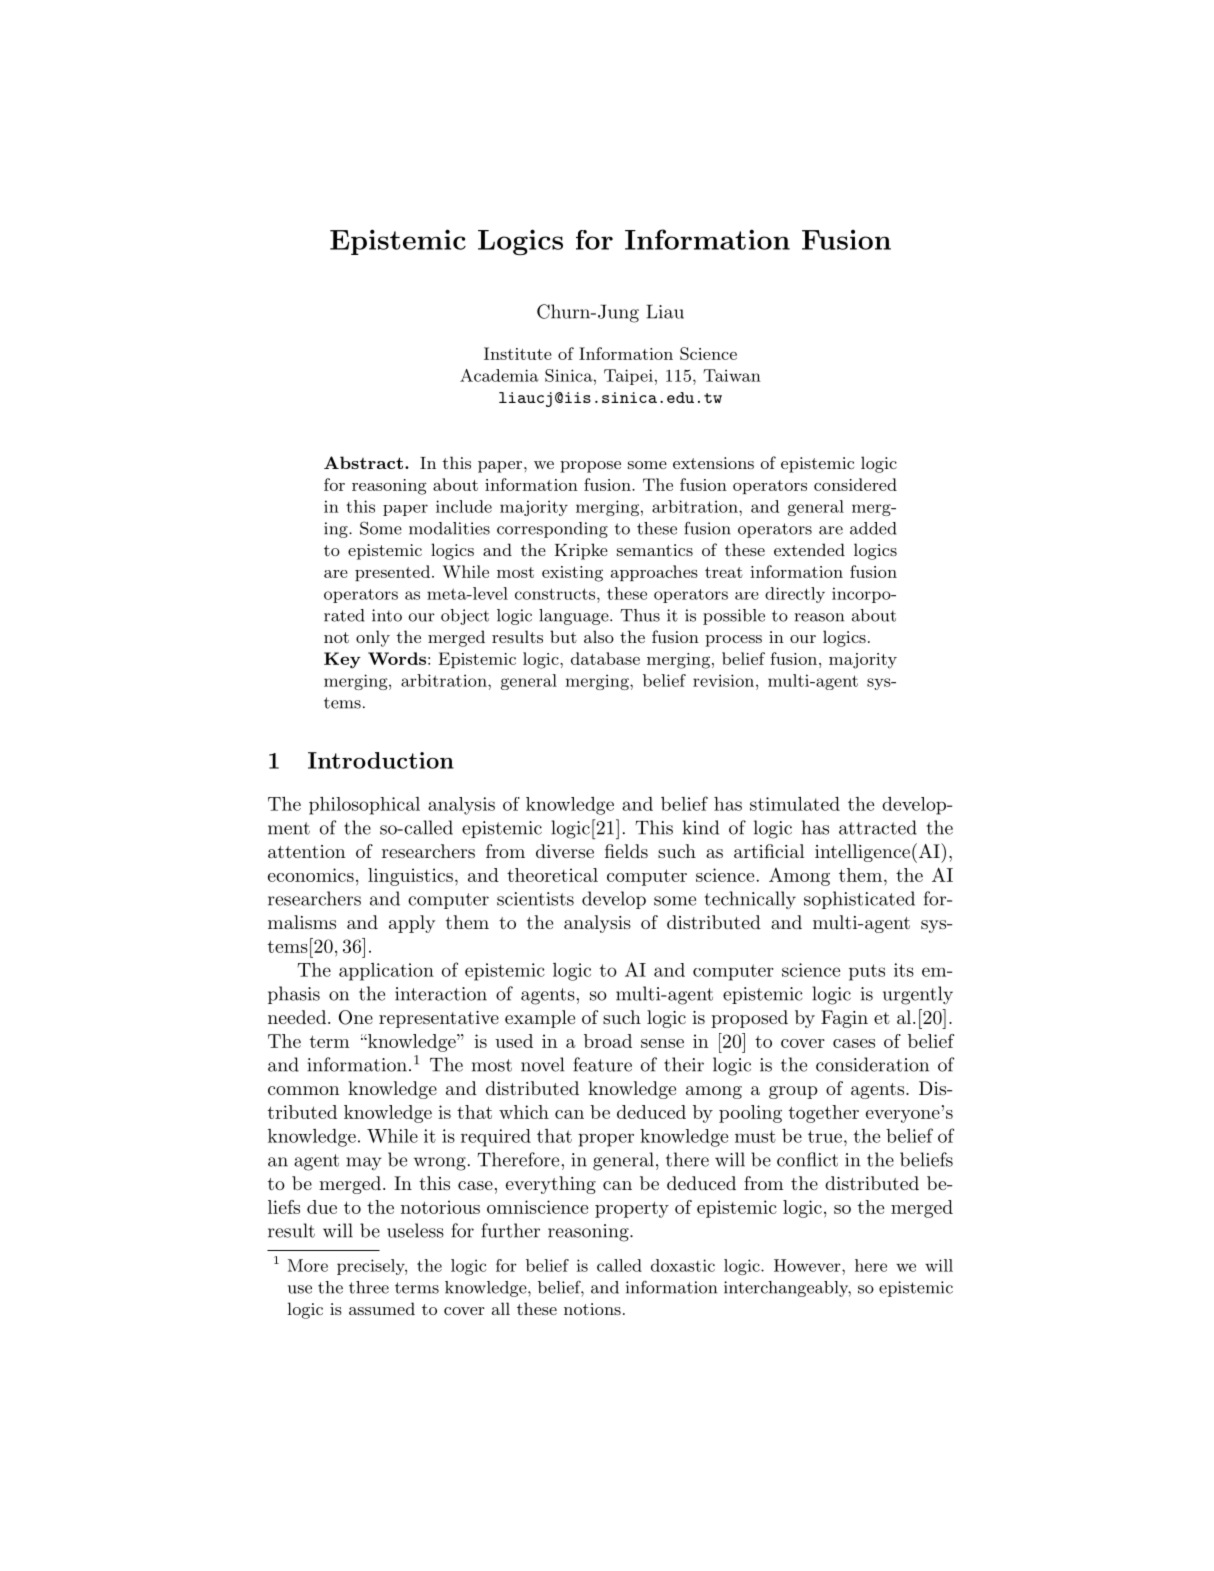 Image resolution: width=1214 pixels, height=1571 pixels. Describe the element at coordinates (872, 1064) in the screenshot. I see `consideration` at that location.
